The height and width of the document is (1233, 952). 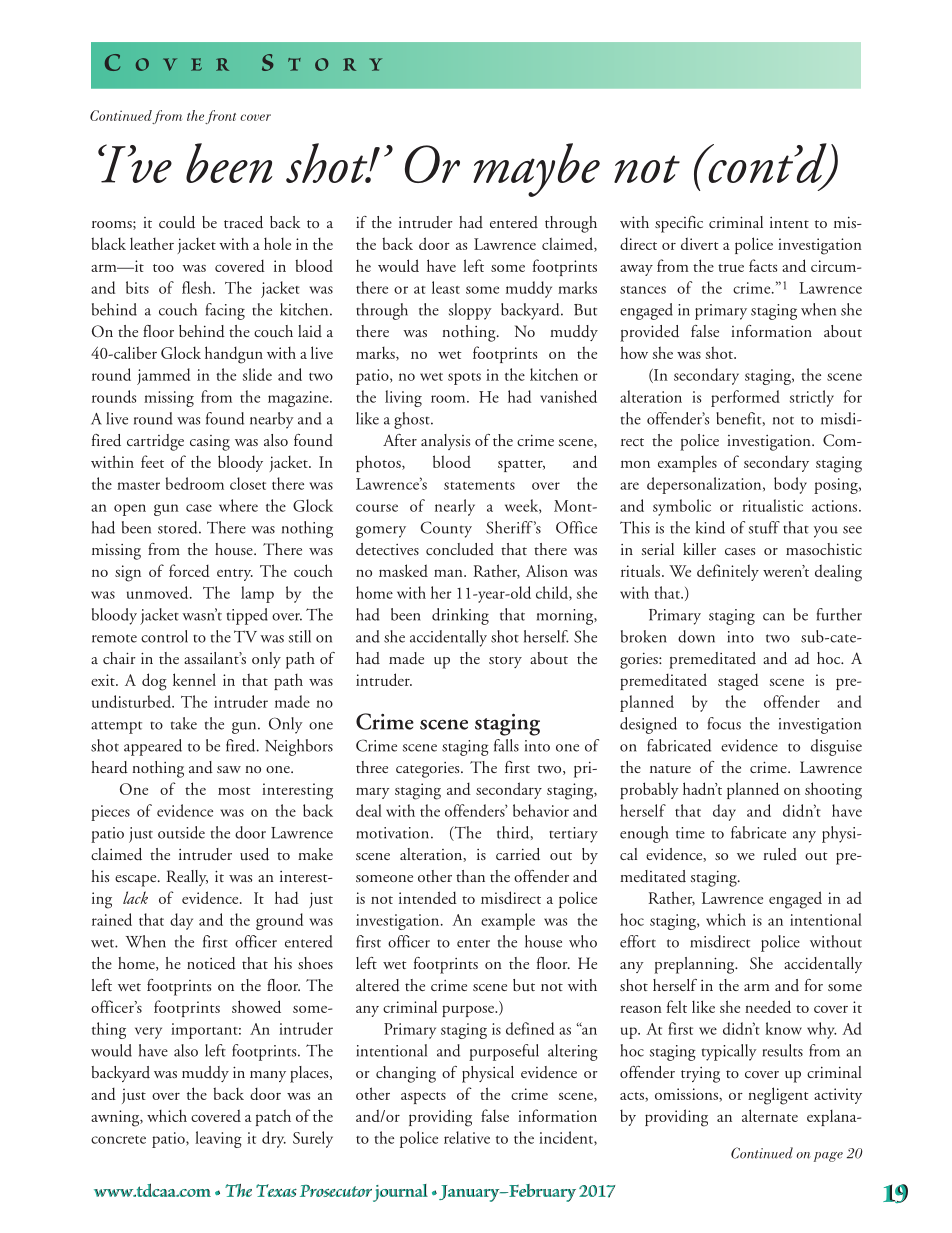 What do you see at coordinates (220, 117) in the document?
I see `front` at bounding box center [220, 117].
